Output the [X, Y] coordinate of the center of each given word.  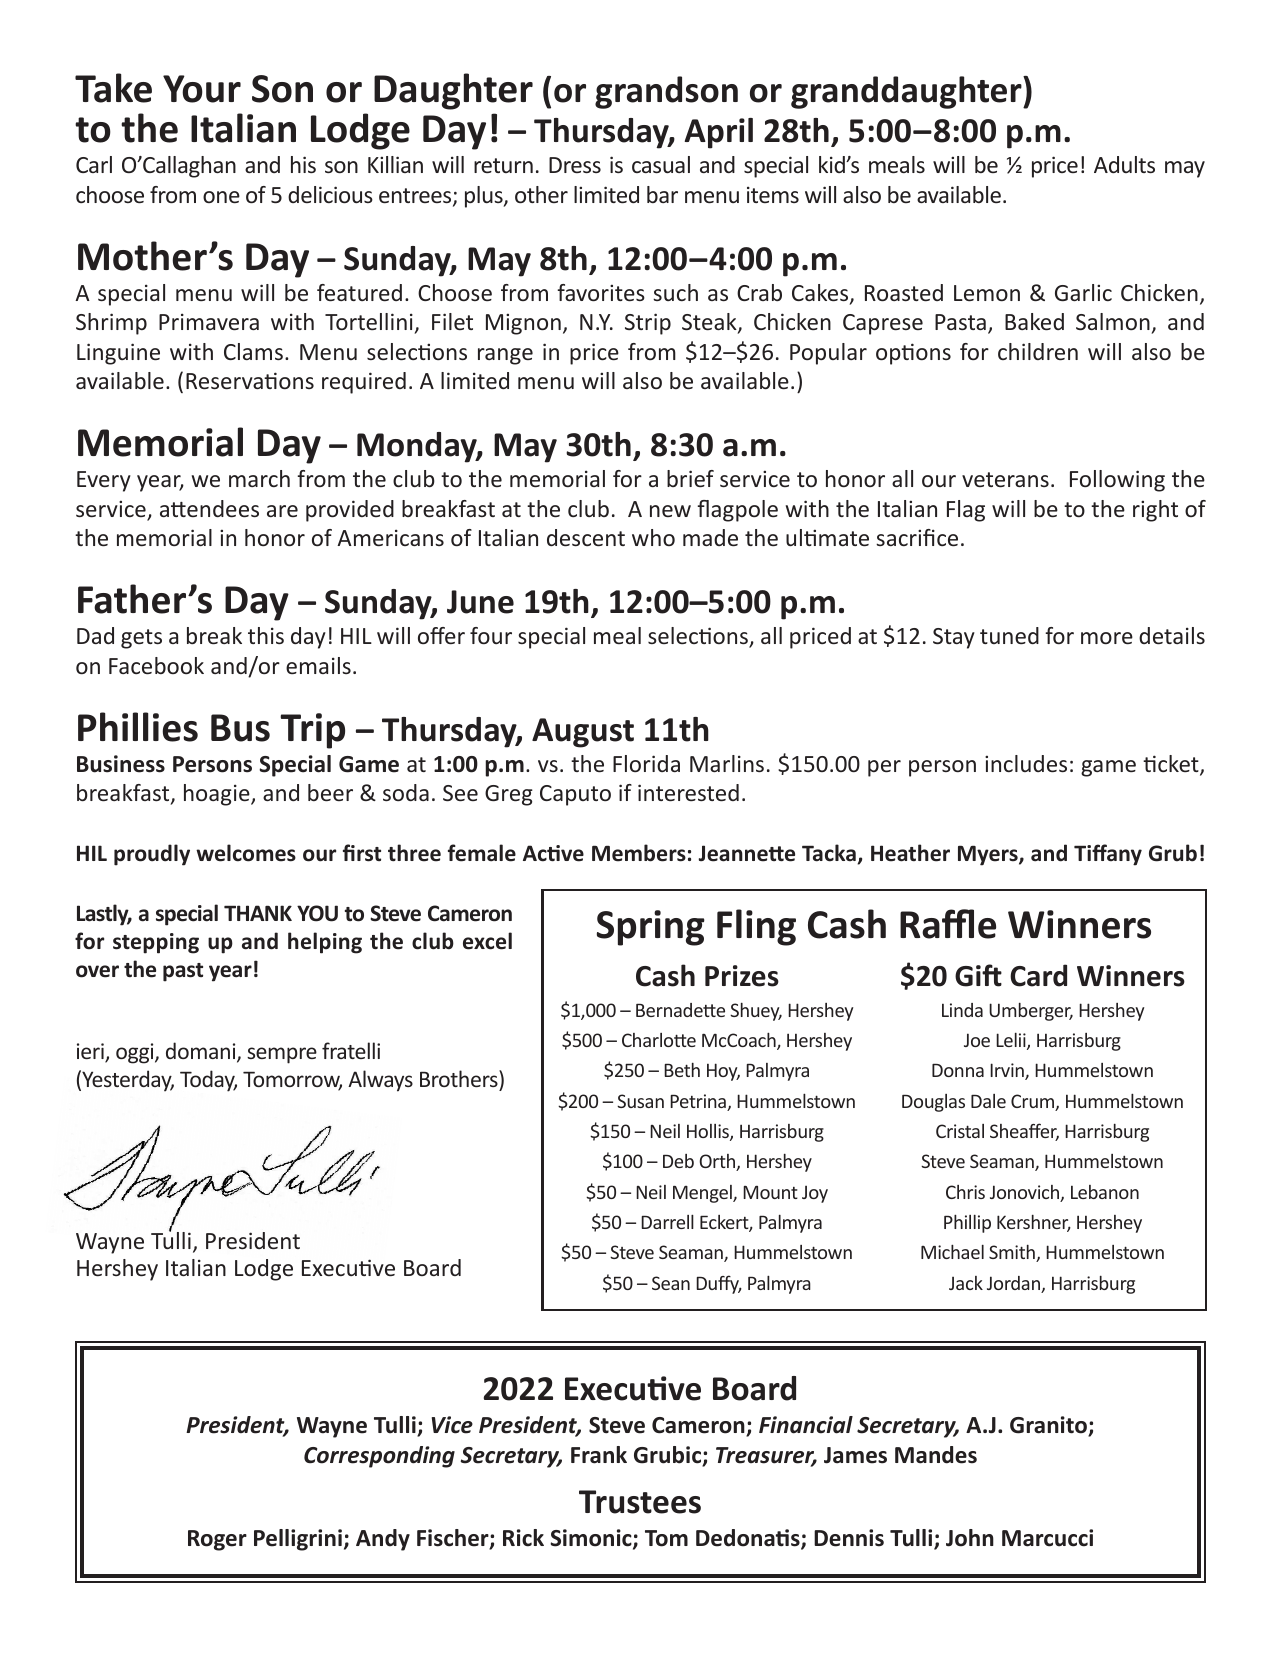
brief [690, 478]
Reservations [250, 380]
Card [1038, 975]
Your [202, 89]
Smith [1013, 1253]
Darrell [667, 1221]
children [1038, 351]
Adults [1124, 164]
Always [380, 1081]
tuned [1009, 635]
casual [661, 164]
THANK [258, 913]
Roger [217, 1540]
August [583, 733]
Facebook [156, 665]
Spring [651, 928]
